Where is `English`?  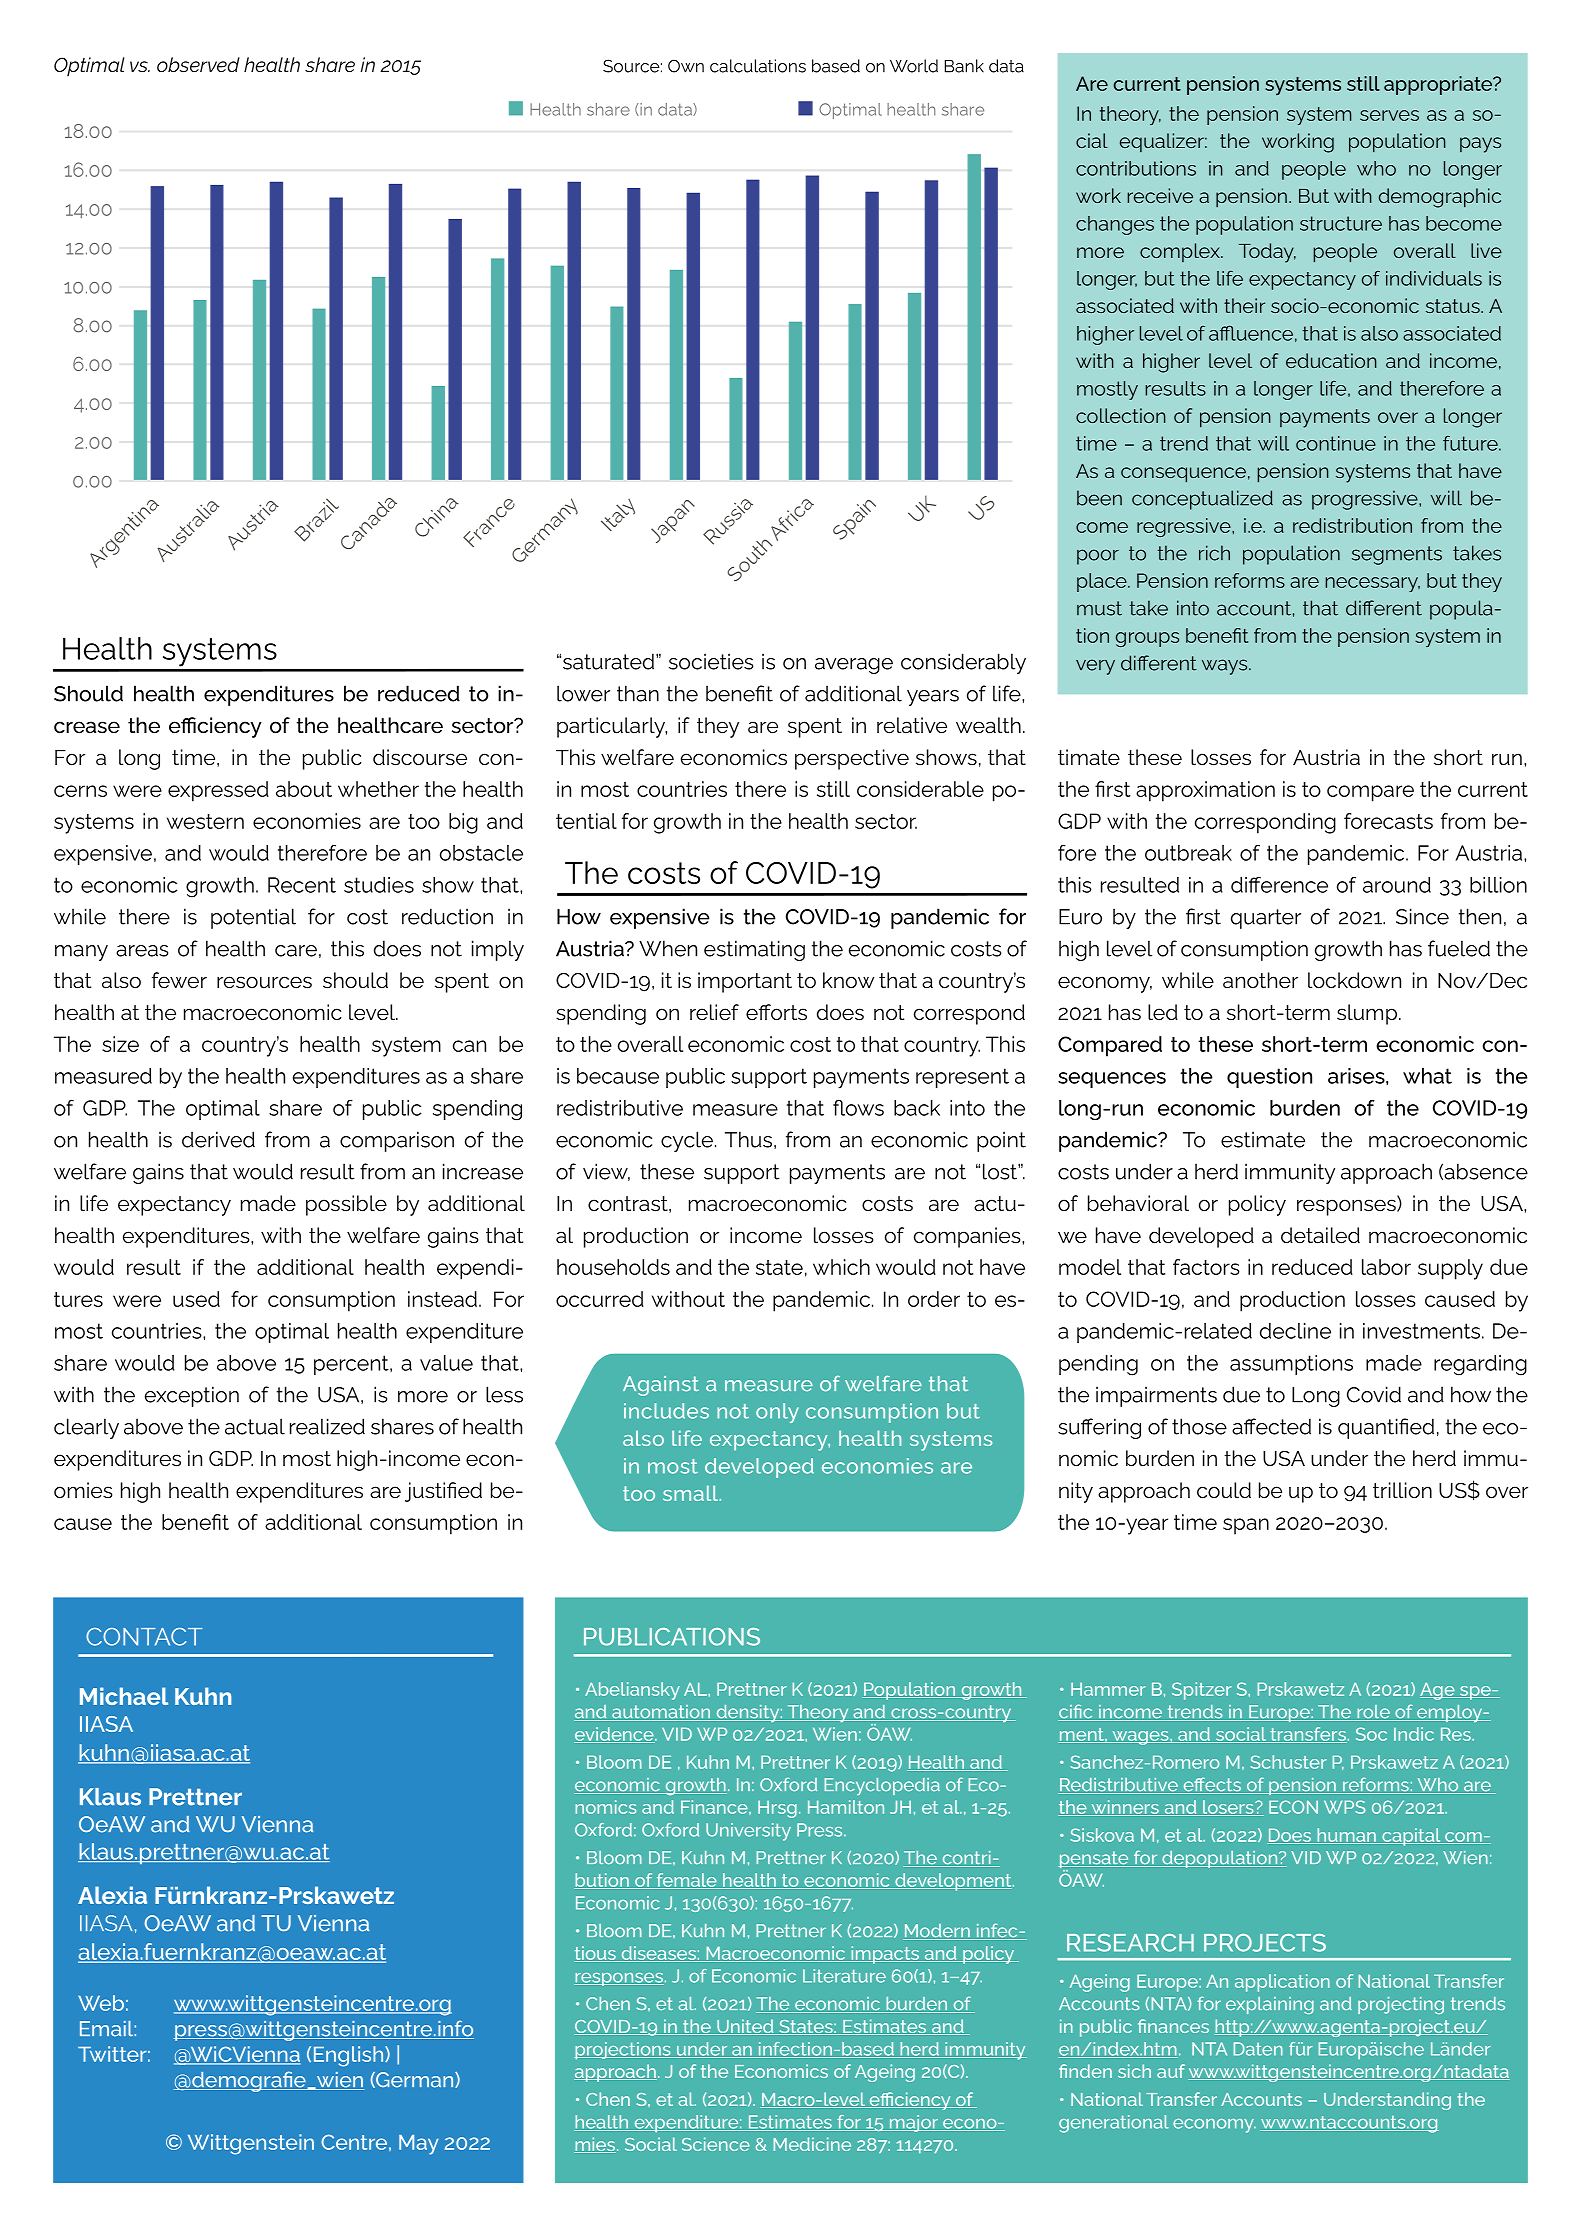 English is located at coordinates (350, 2056).
